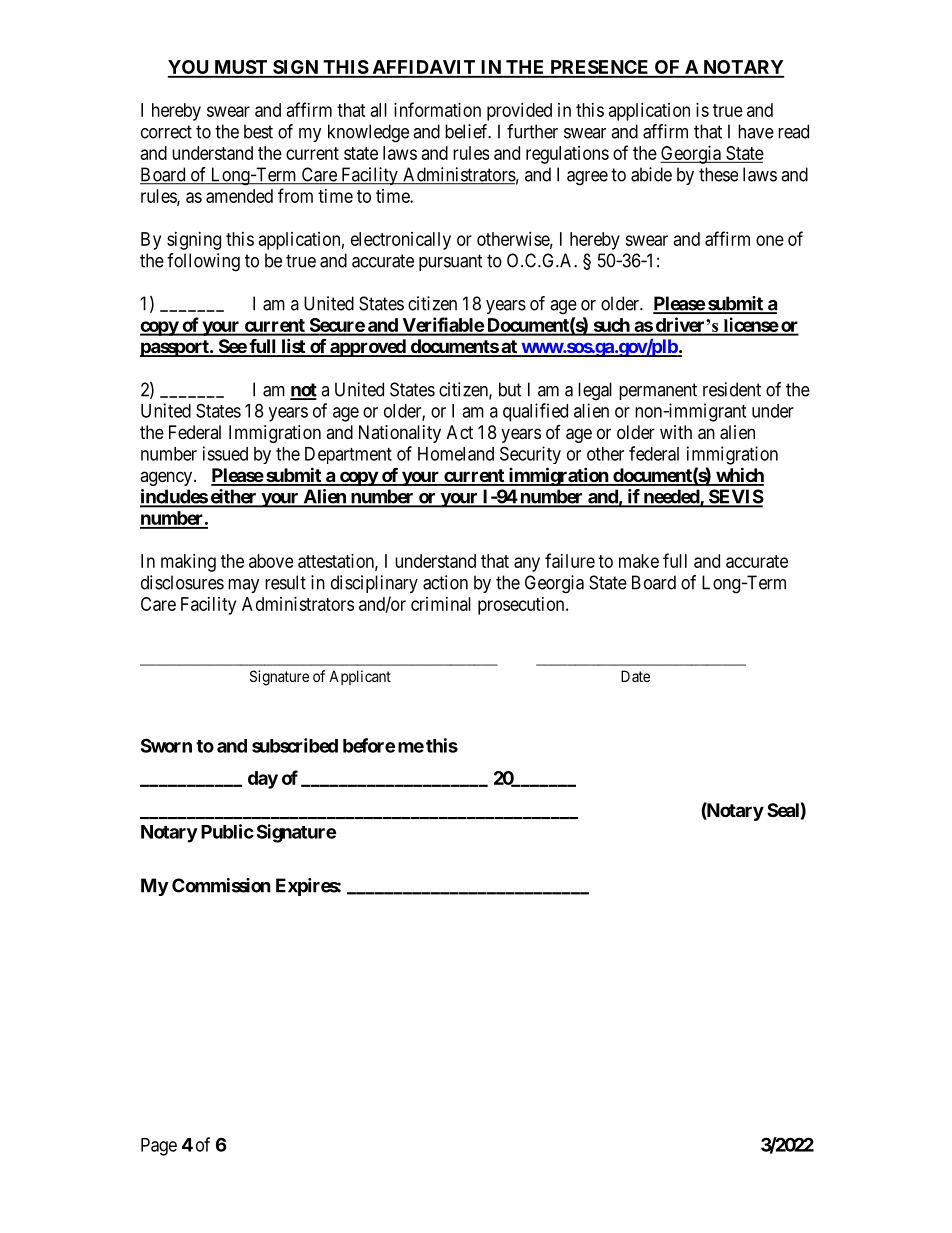 The width and height of the image is (952, 1233). I want to click on but, so click(510, 389).
